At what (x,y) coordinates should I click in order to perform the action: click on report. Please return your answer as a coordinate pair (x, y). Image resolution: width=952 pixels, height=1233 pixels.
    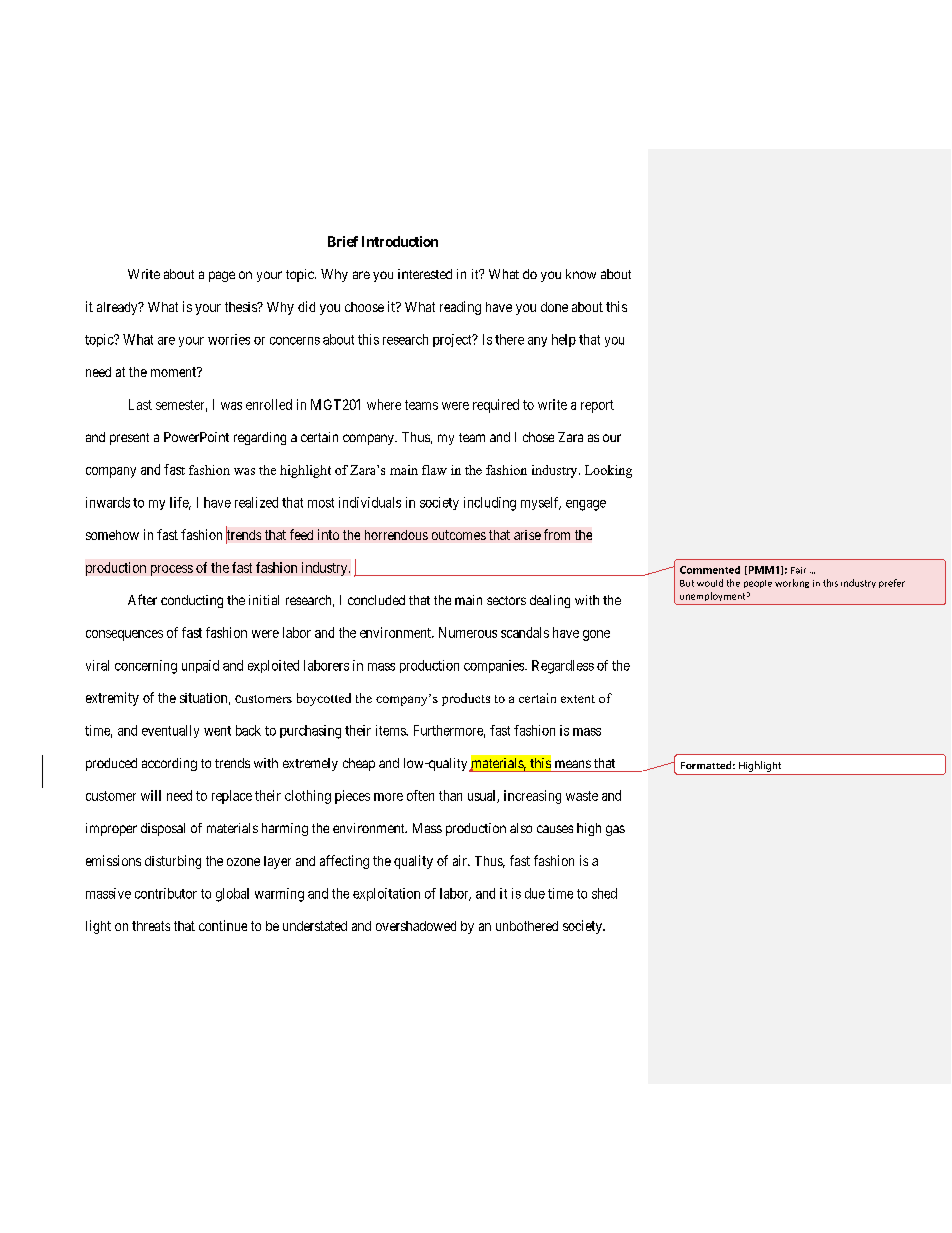
    Looking at the image, I should click on (597, 406).
